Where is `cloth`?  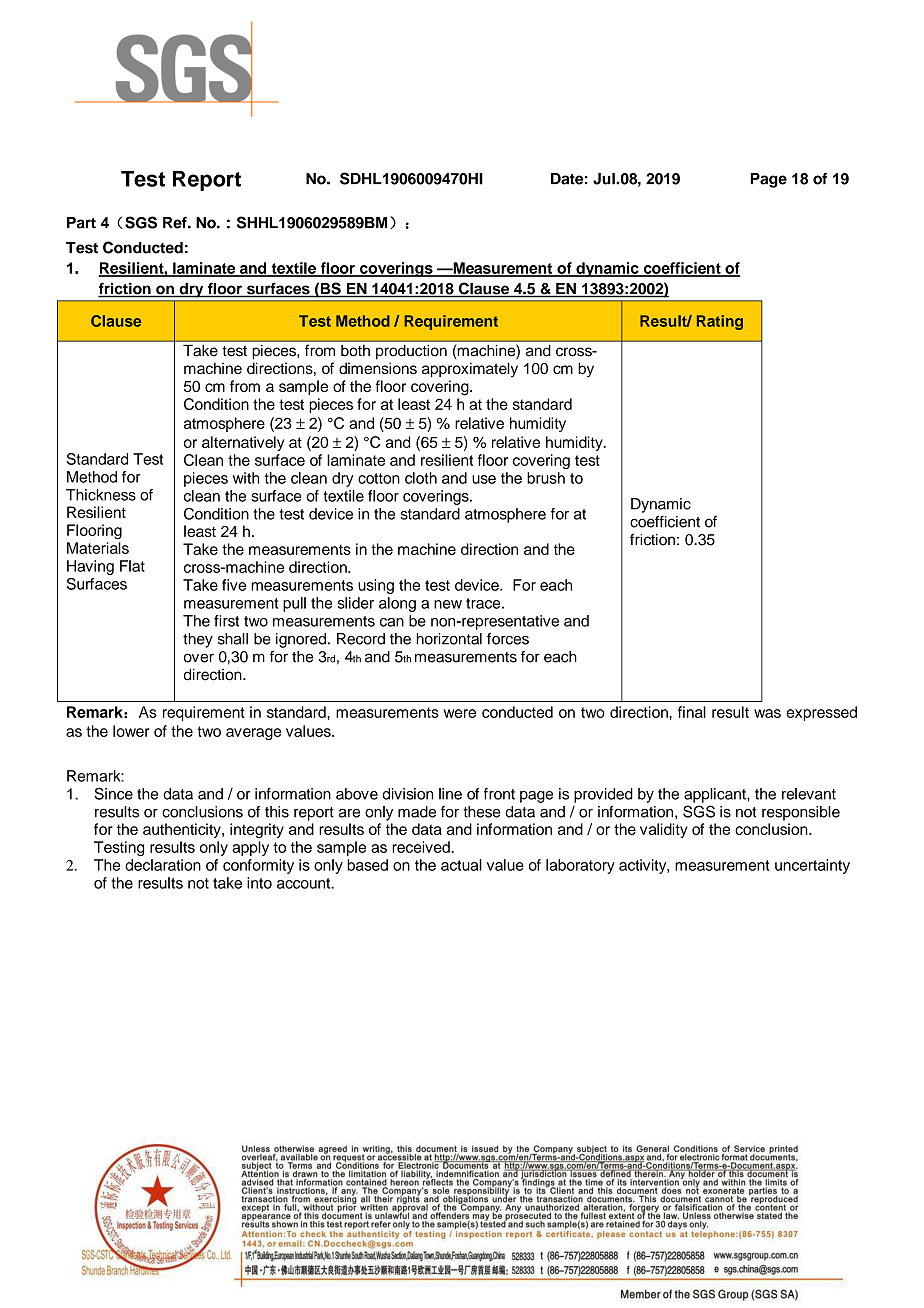
cloth is located at coordinates (421, 478).
